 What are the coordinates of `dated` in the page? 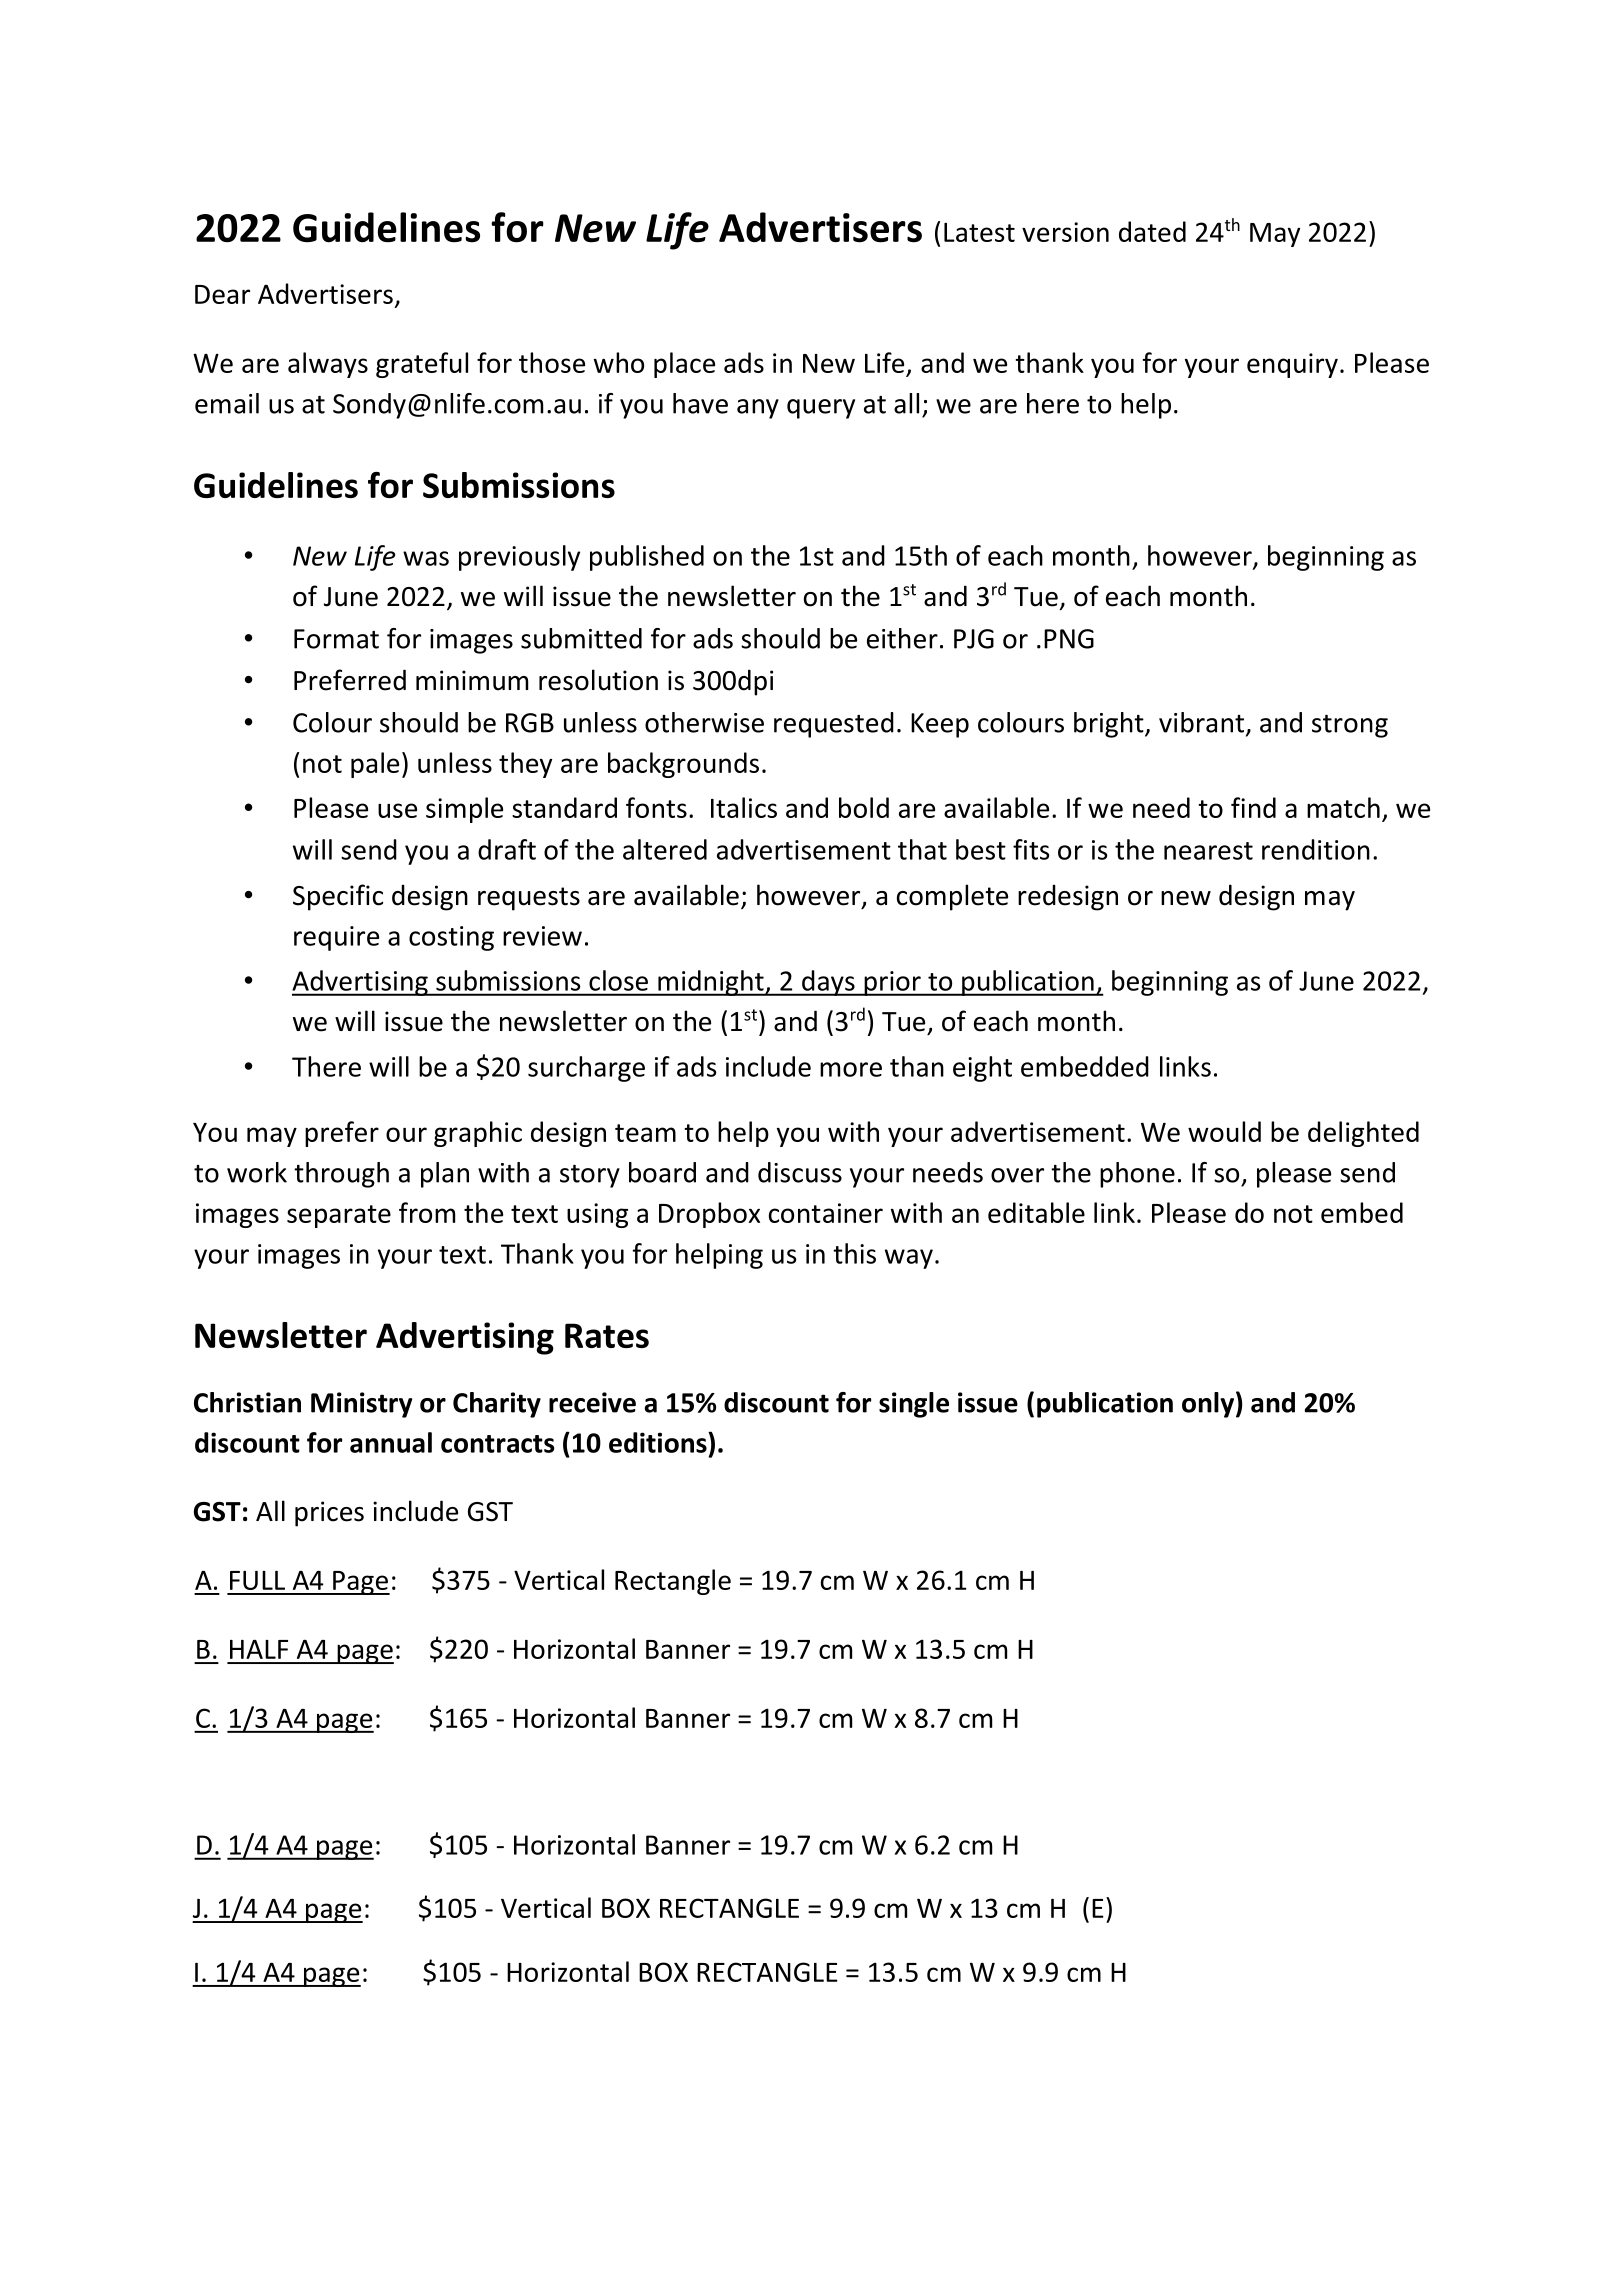 It's located at (1152, 231).
